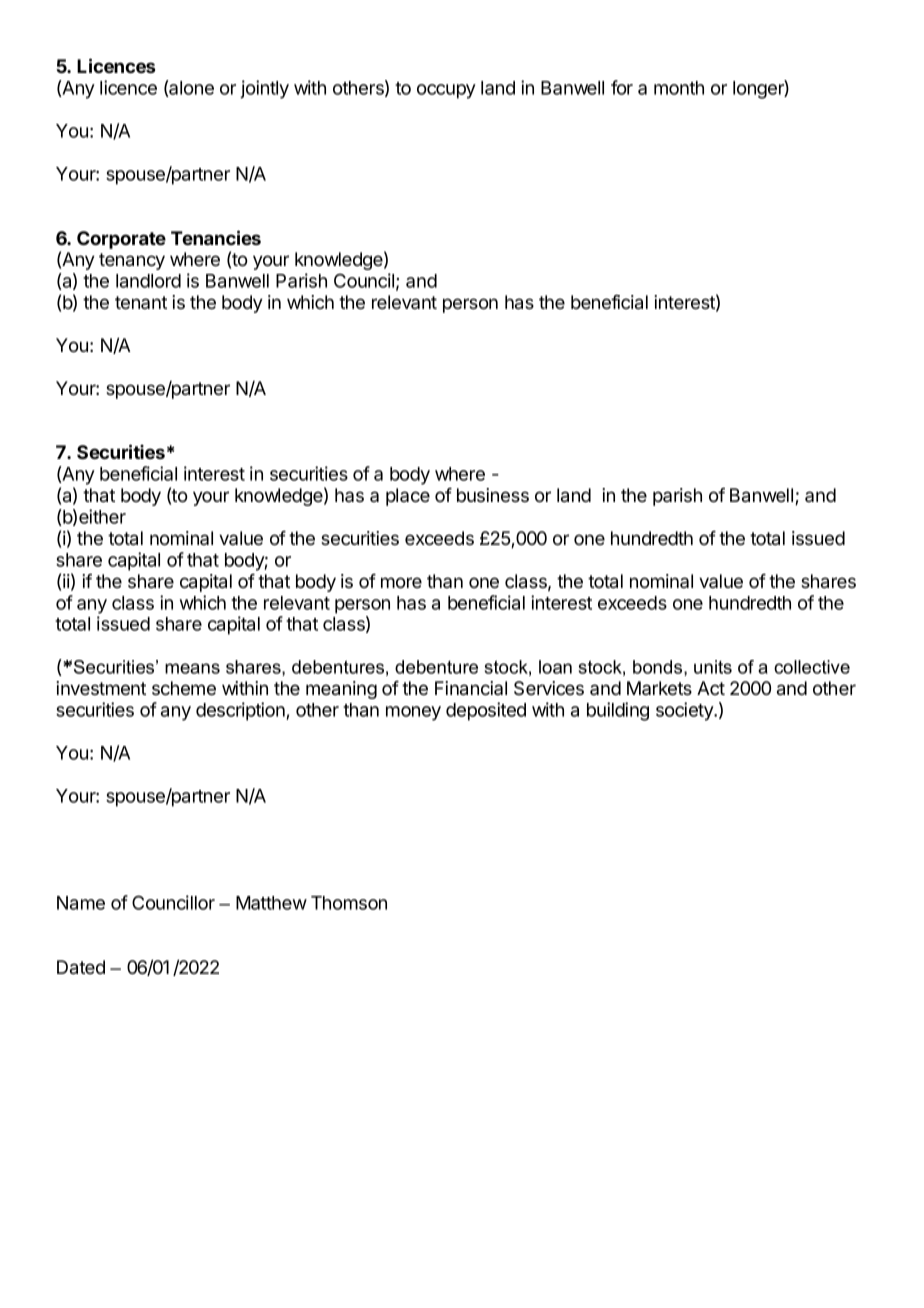 The width and height of the image is (924, 1308). I want to click on place, so click(408, 497).
